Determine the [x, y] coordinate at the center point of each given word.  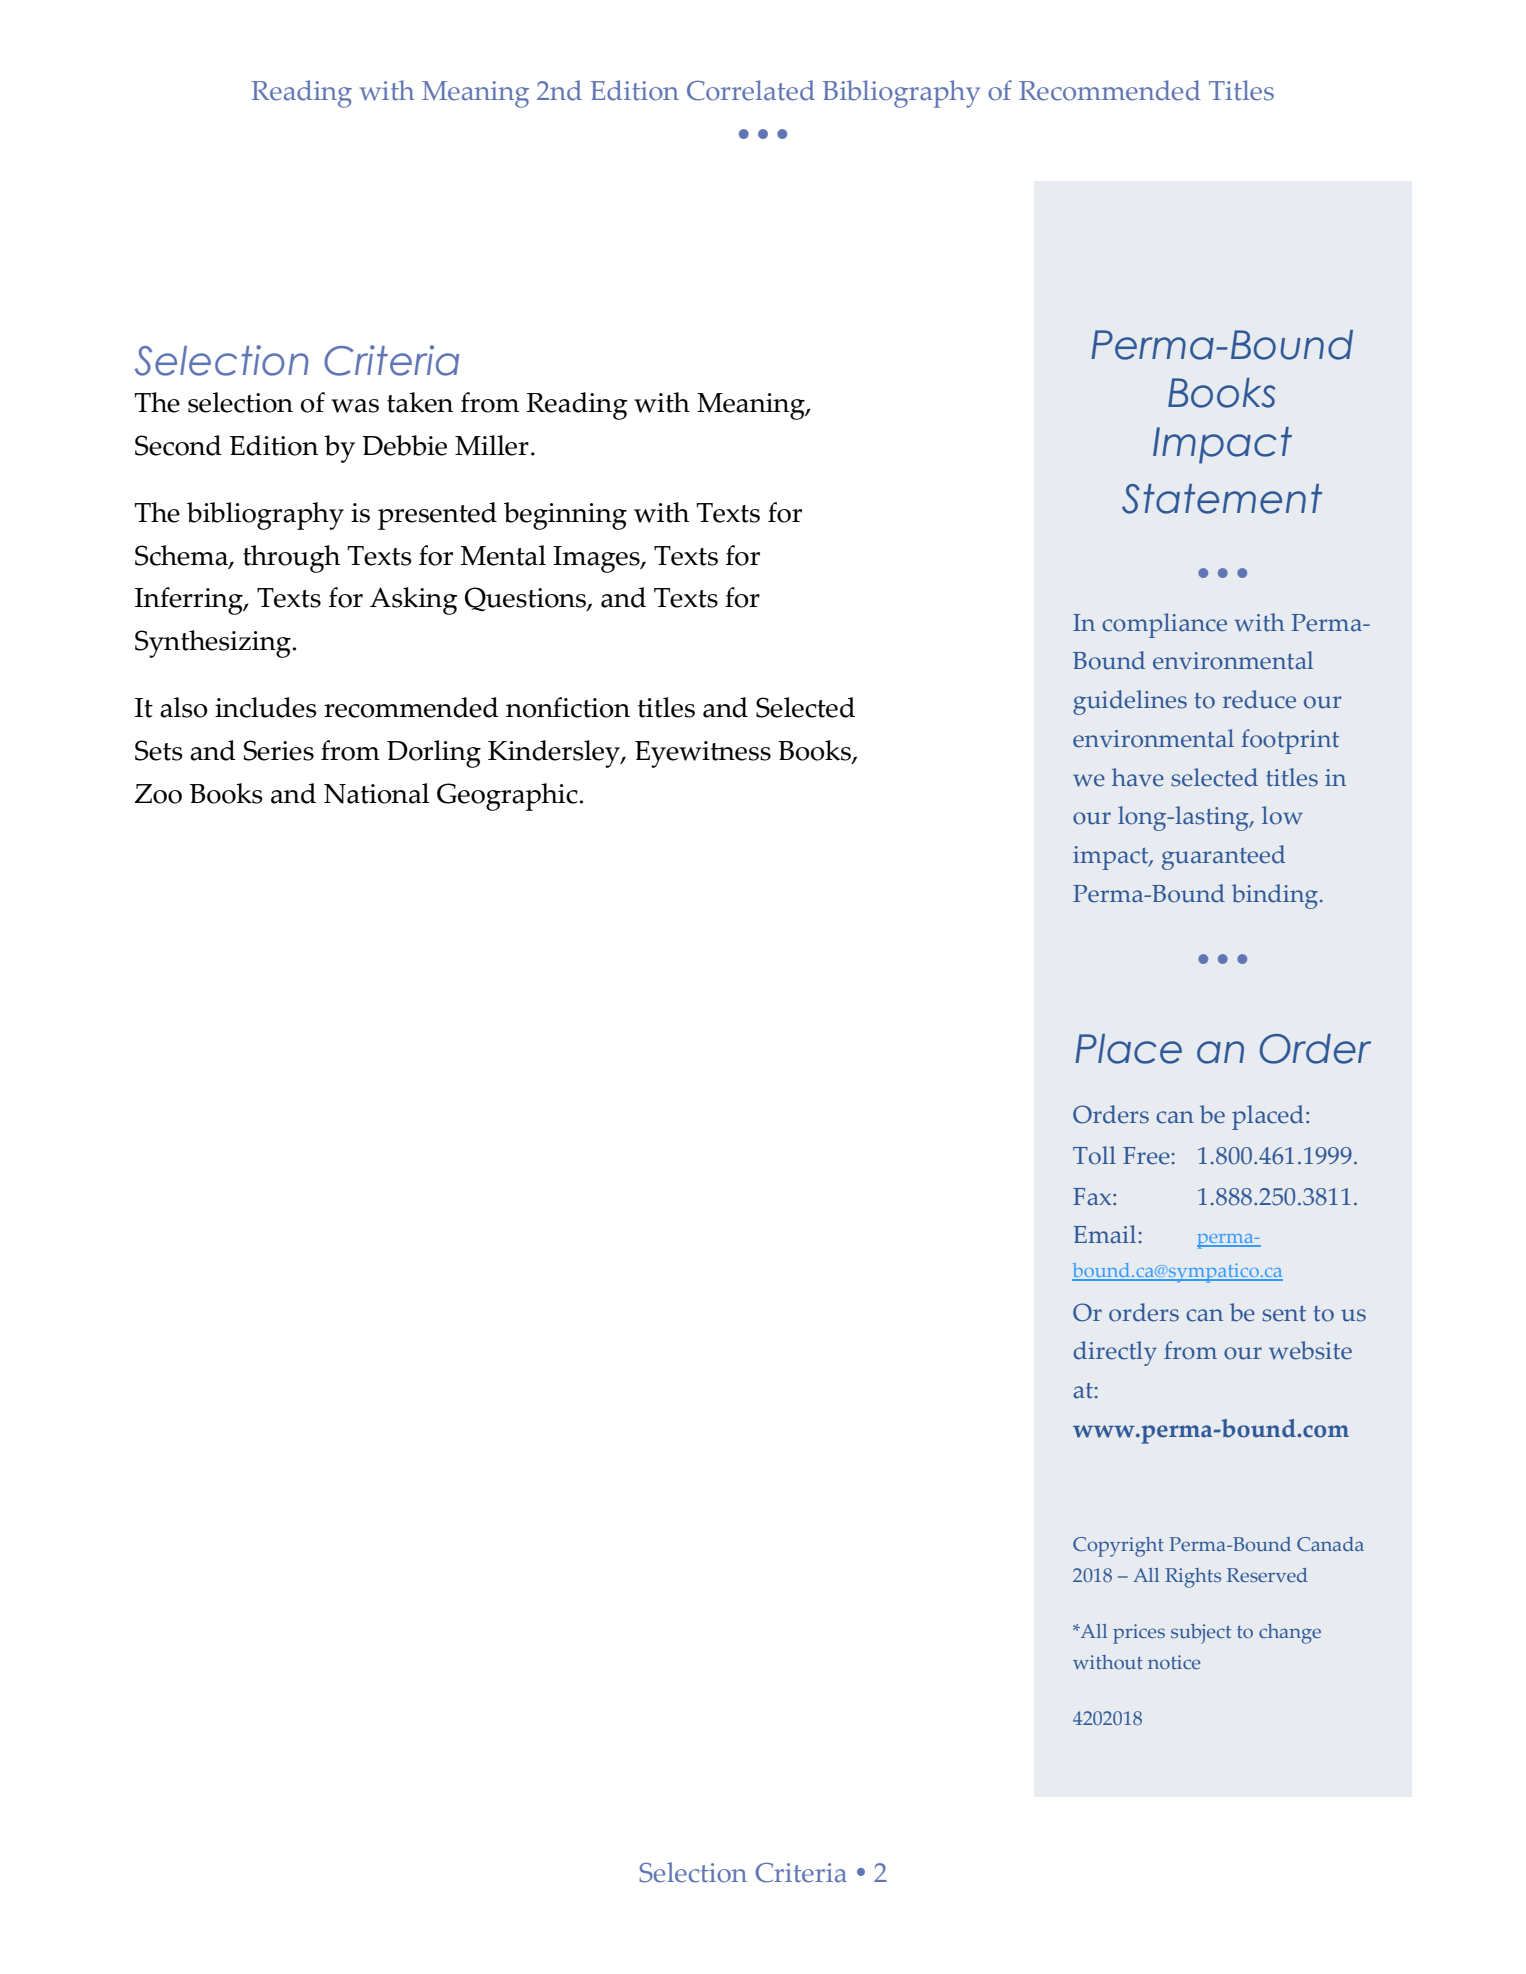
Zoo [158, 794]
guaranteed [1223, 857]
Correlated [751, 90]
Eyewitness [703, 754]
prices [1139, 1634]
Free [1146, 1156]
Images [597, 559]
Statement [1222, 499]
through [291, 559]
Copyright [1118, 1547]
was [355, 406]
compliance [1164, 625]
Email [1104, 1234]
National [376, 793]
